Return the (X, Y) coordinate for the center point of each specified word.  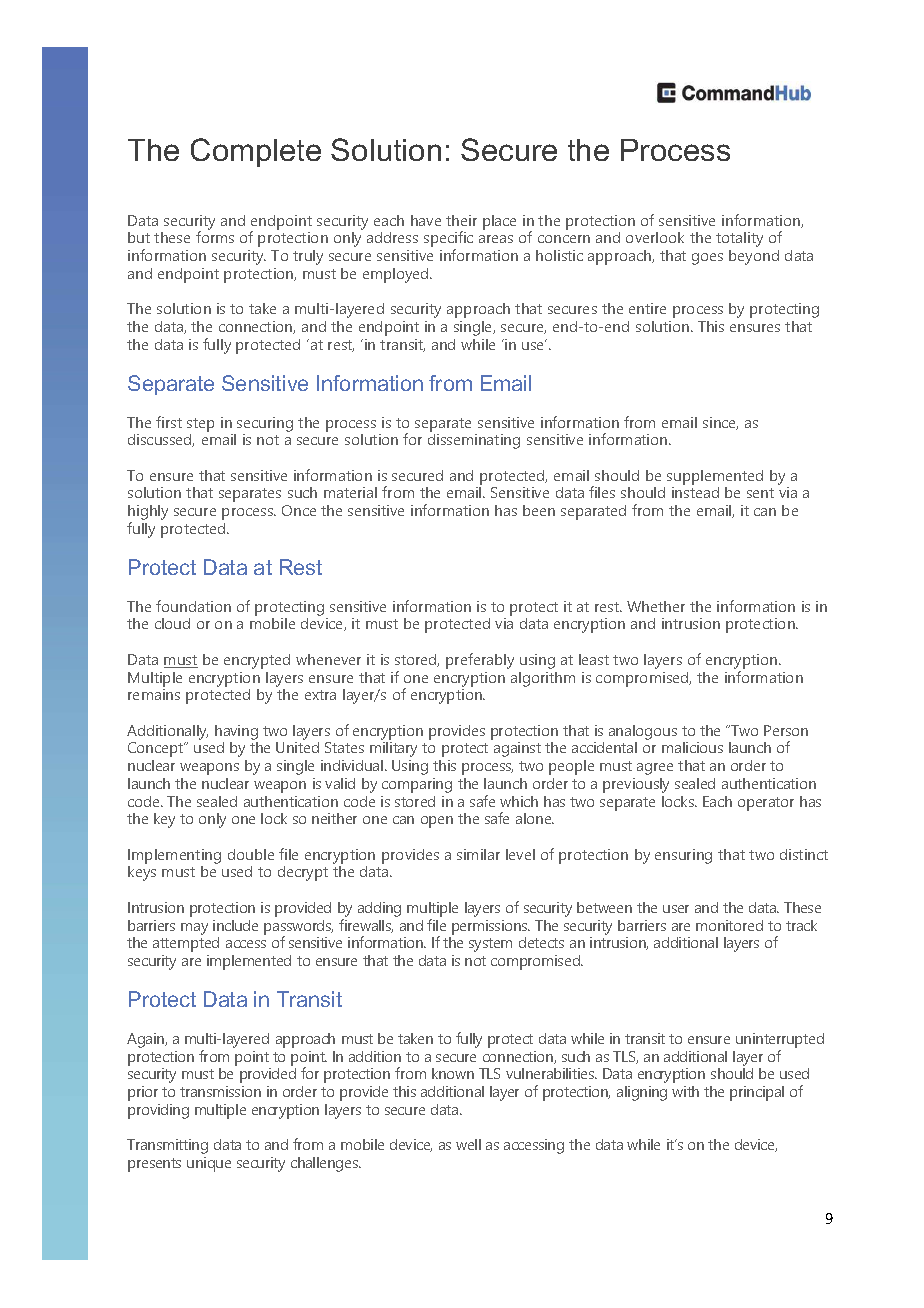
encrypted (257, 661)
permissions (491, 927)
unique (209, 1164)
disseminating (474, 441)
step (200, 425)
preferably (480, 661)
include (235, 925)
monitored (729, 925)
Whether (656, 606)
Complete (256, 152)
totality (739, 239)
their (461, 220)
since (720, 423)
